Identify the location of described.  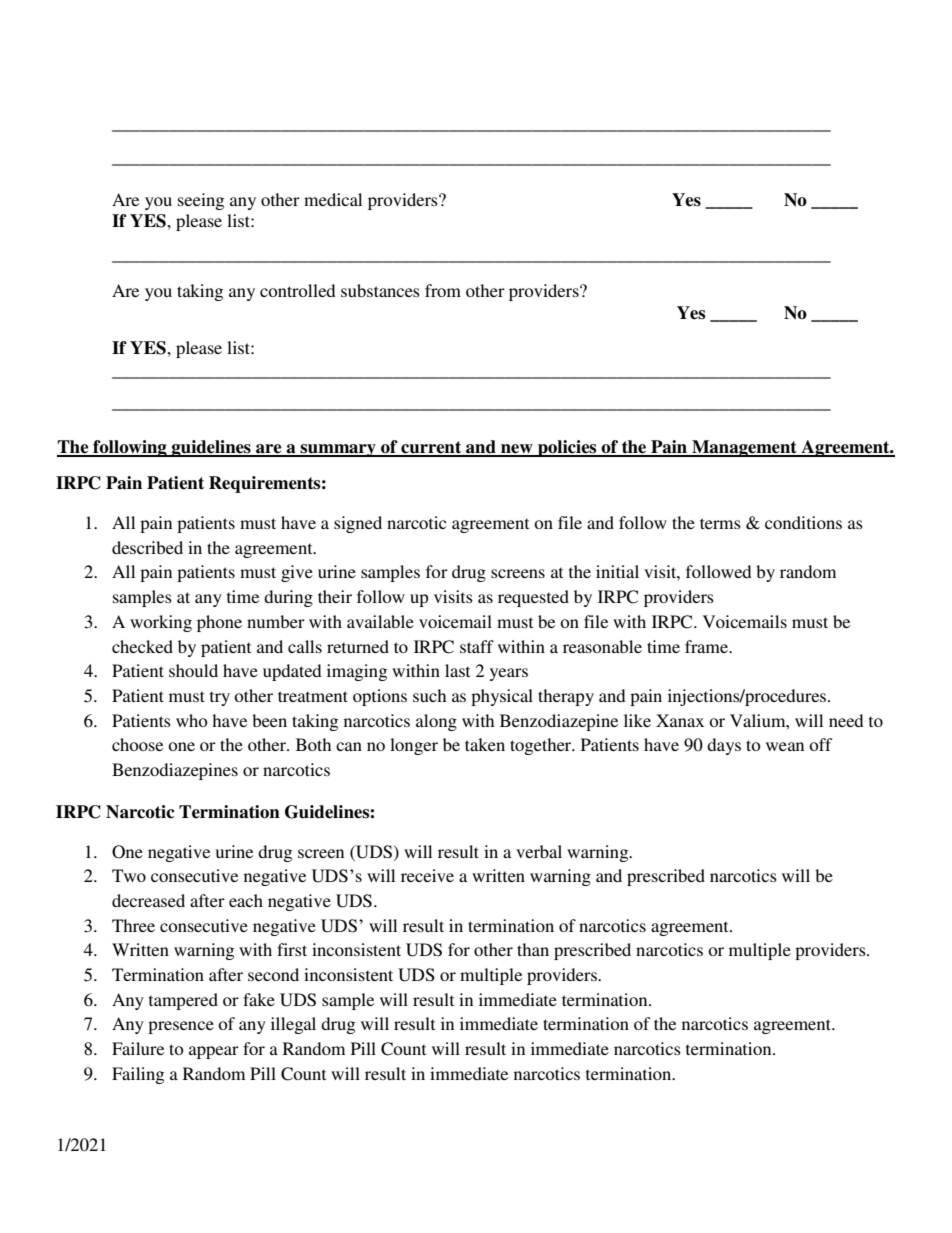
(147, 547).
